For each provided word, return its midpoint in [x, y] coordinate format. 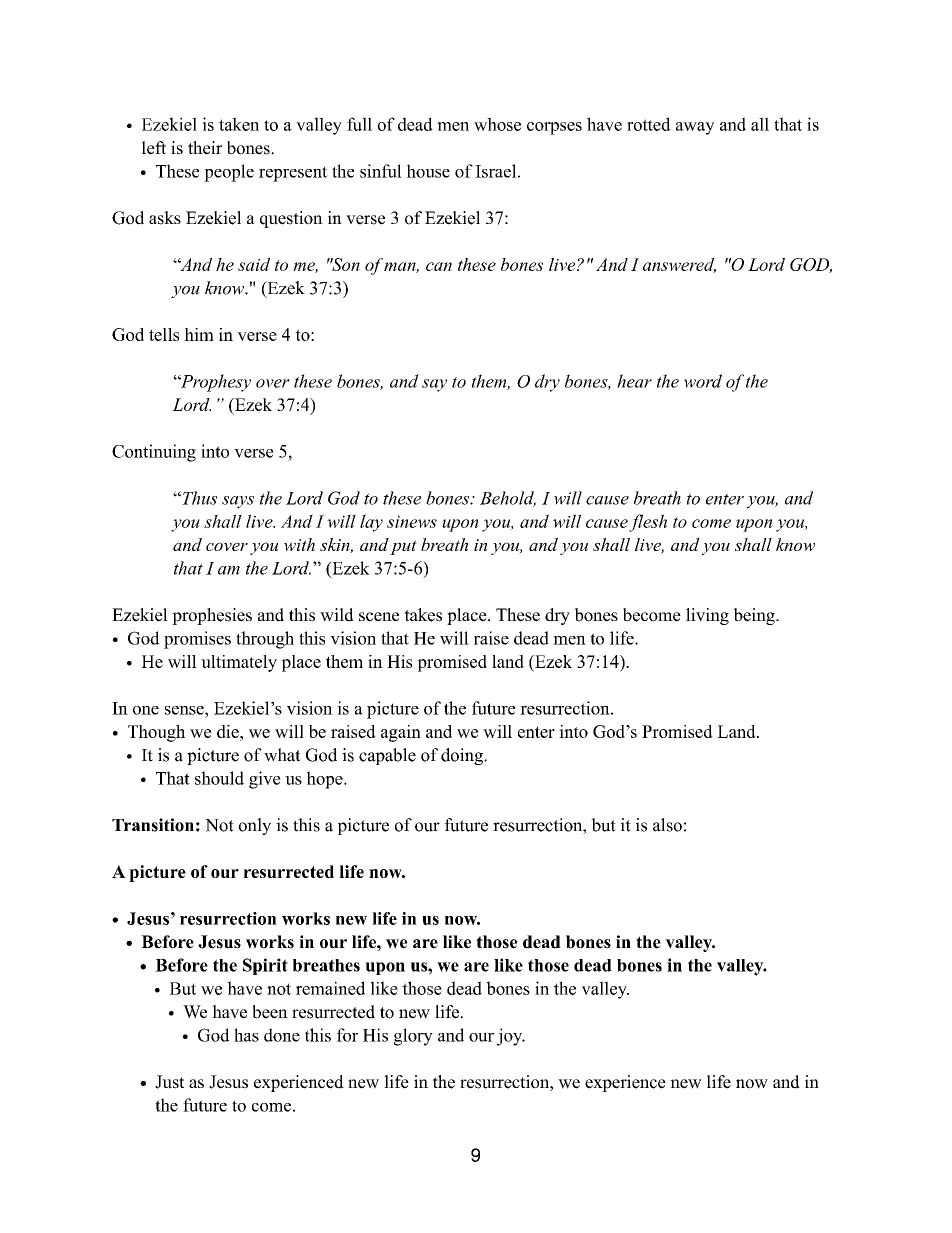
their [205, 148]
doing [463, 756]
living [707, 616]
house [428, 171]
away [695, 128]
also [667, 825]
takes [423, 615]
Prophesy [214, 383]
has [246, 1035]
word [703, 381]
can [439, 266]
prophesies [212, 616]
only [254, 826]
